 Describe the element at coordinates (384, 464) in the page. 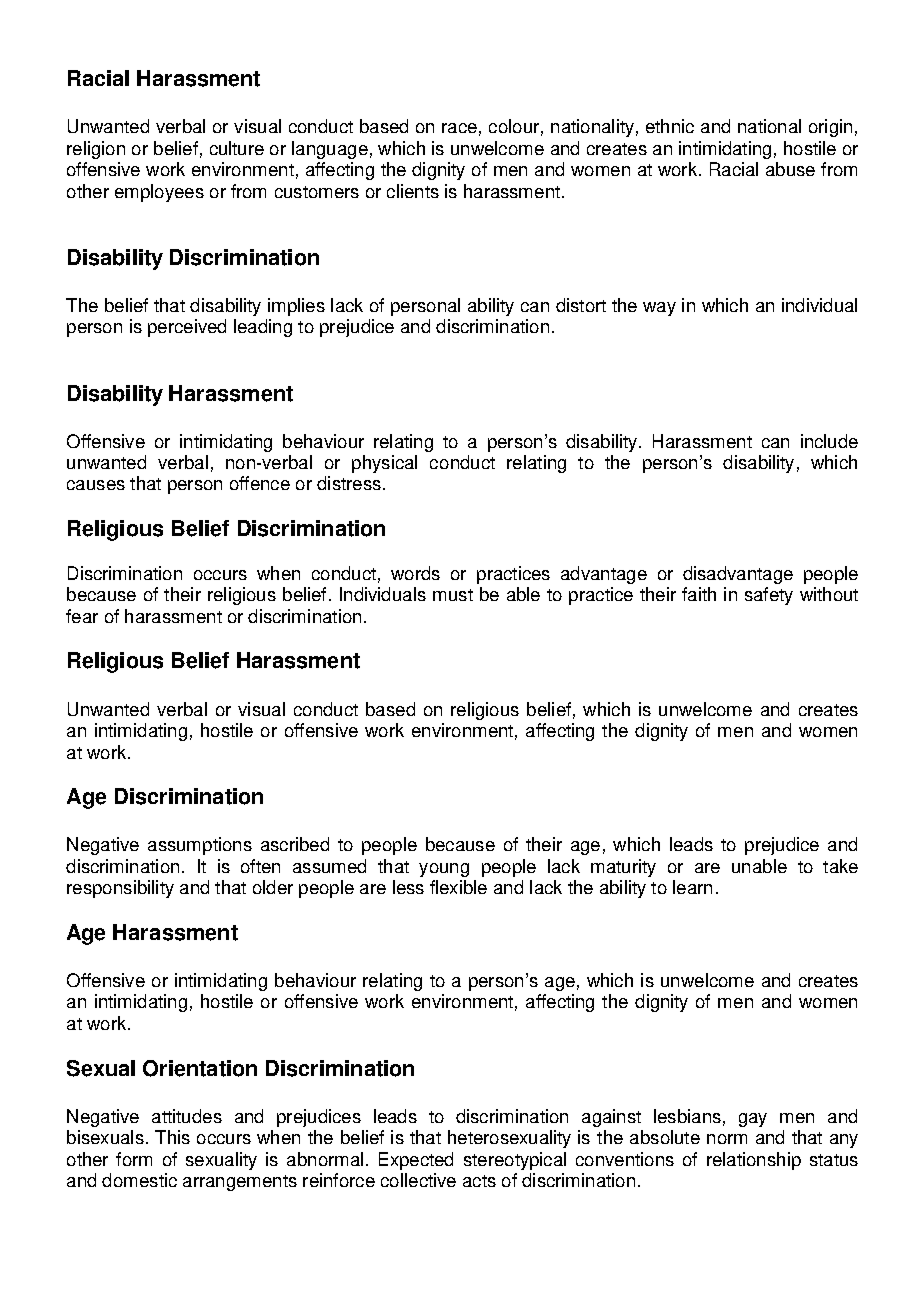

I see `physical` at that location.
